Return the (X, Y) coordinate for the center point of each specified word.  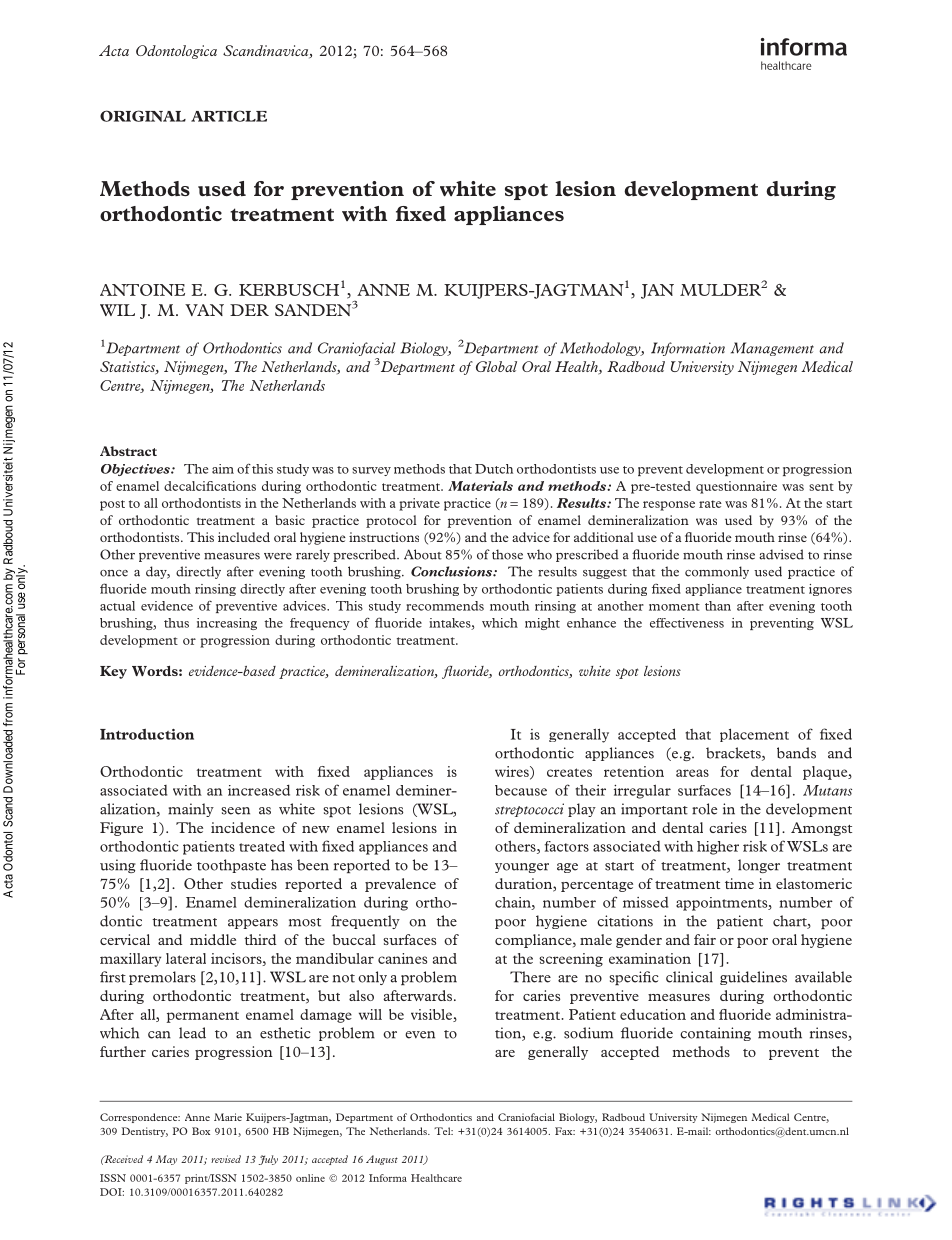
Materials (480, 486)
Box (201, 1131)
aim (223, 469)
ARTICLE (229, 116)
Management (772, 349)
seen (235, 811)
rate (710, 504)
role (704, 809)
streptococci (529, 810)
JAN (657, 291)
